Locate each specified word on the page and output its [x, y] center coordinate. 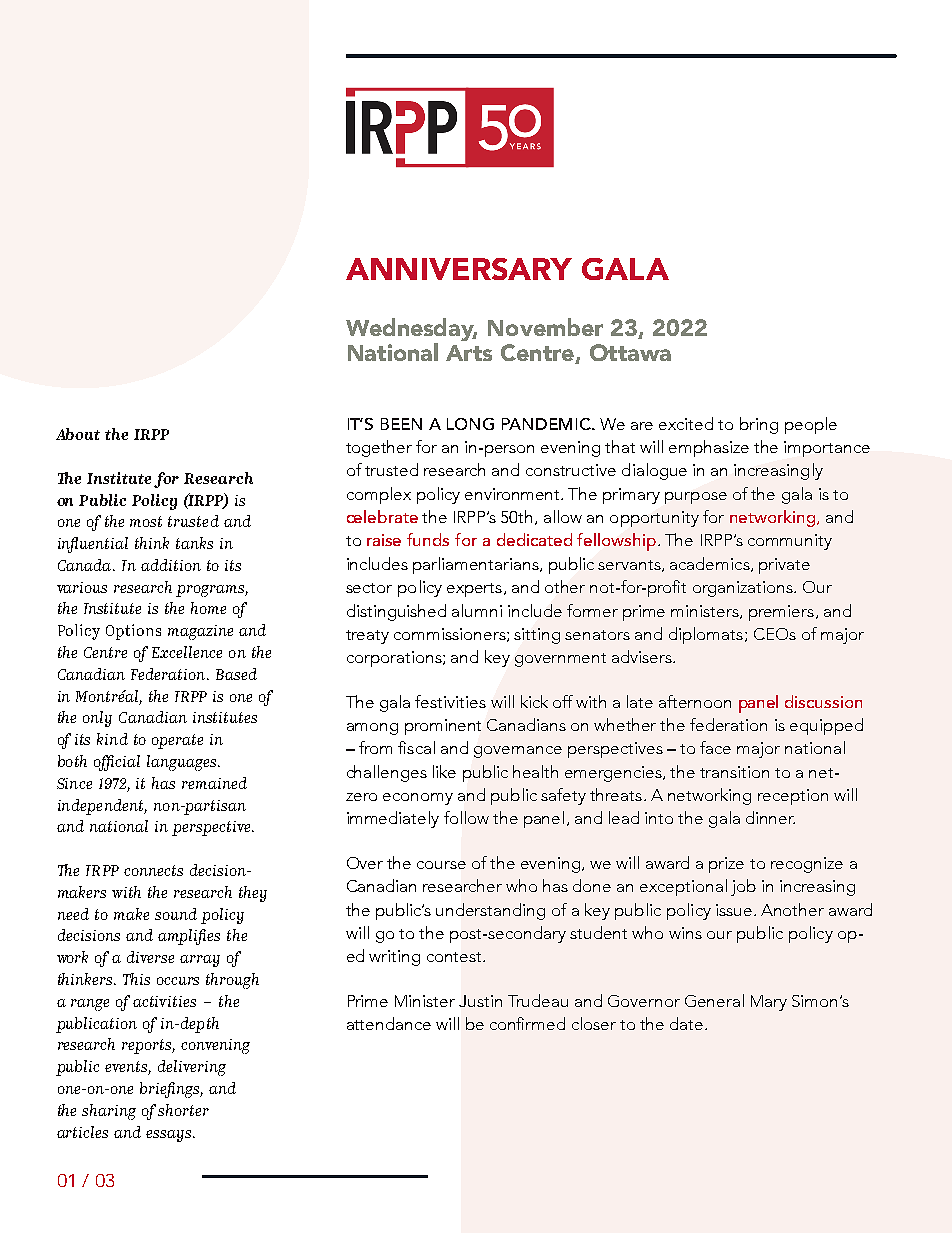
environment [514, 494]
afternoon [695, 701]
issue [734, 910]
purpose [696, 498]
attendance [389, 1023]
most [146, 521]
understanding [490, 911]
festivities [450, 701]
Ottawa [630, 352]
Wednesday [411, 331]
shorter [183, 1110]
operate [177, 741]
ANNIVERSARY [459, 269]
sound [176, 914]
